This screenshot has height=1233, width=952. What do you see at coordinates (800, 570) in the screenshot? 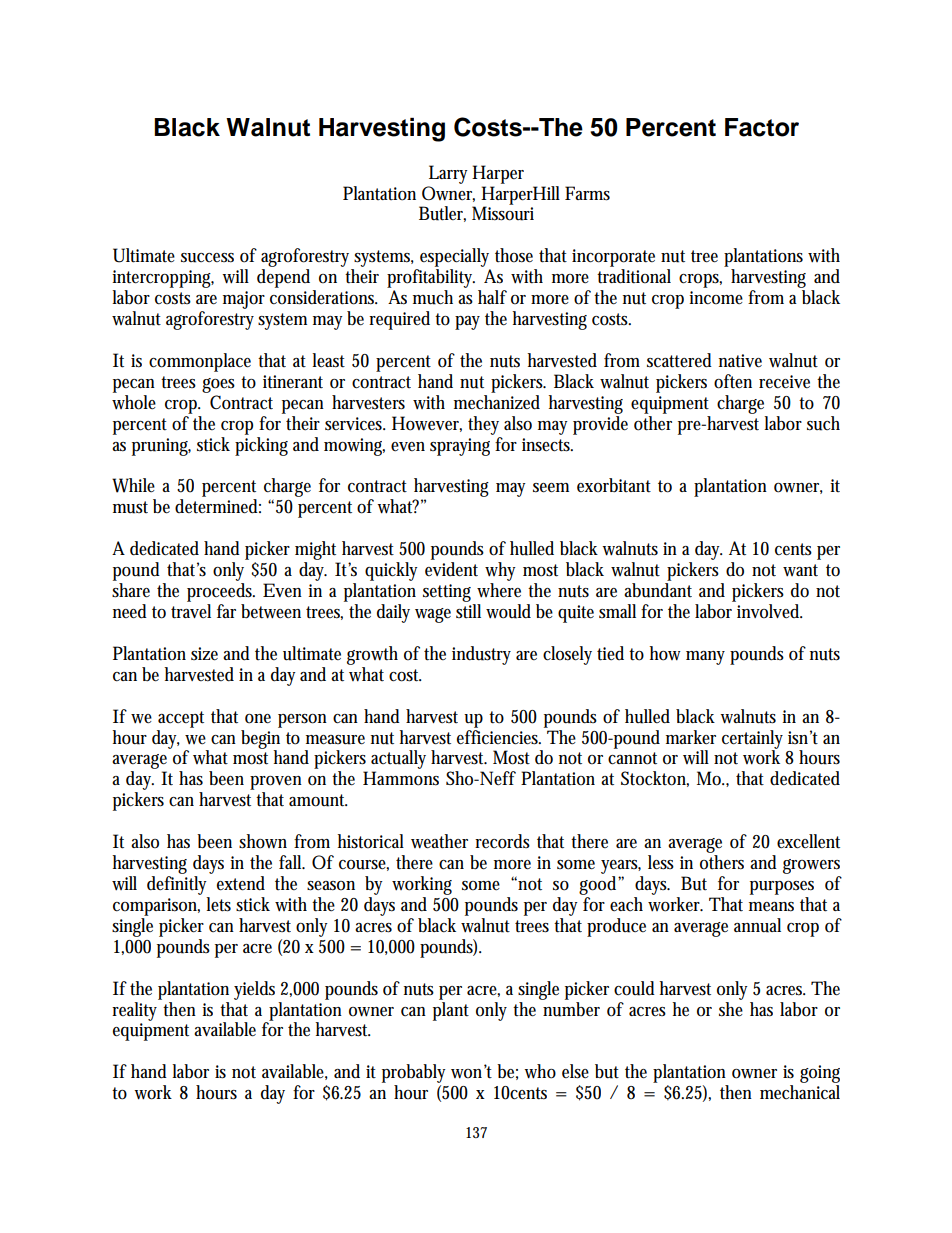
I see `want` at bounding box center [800, 570].
